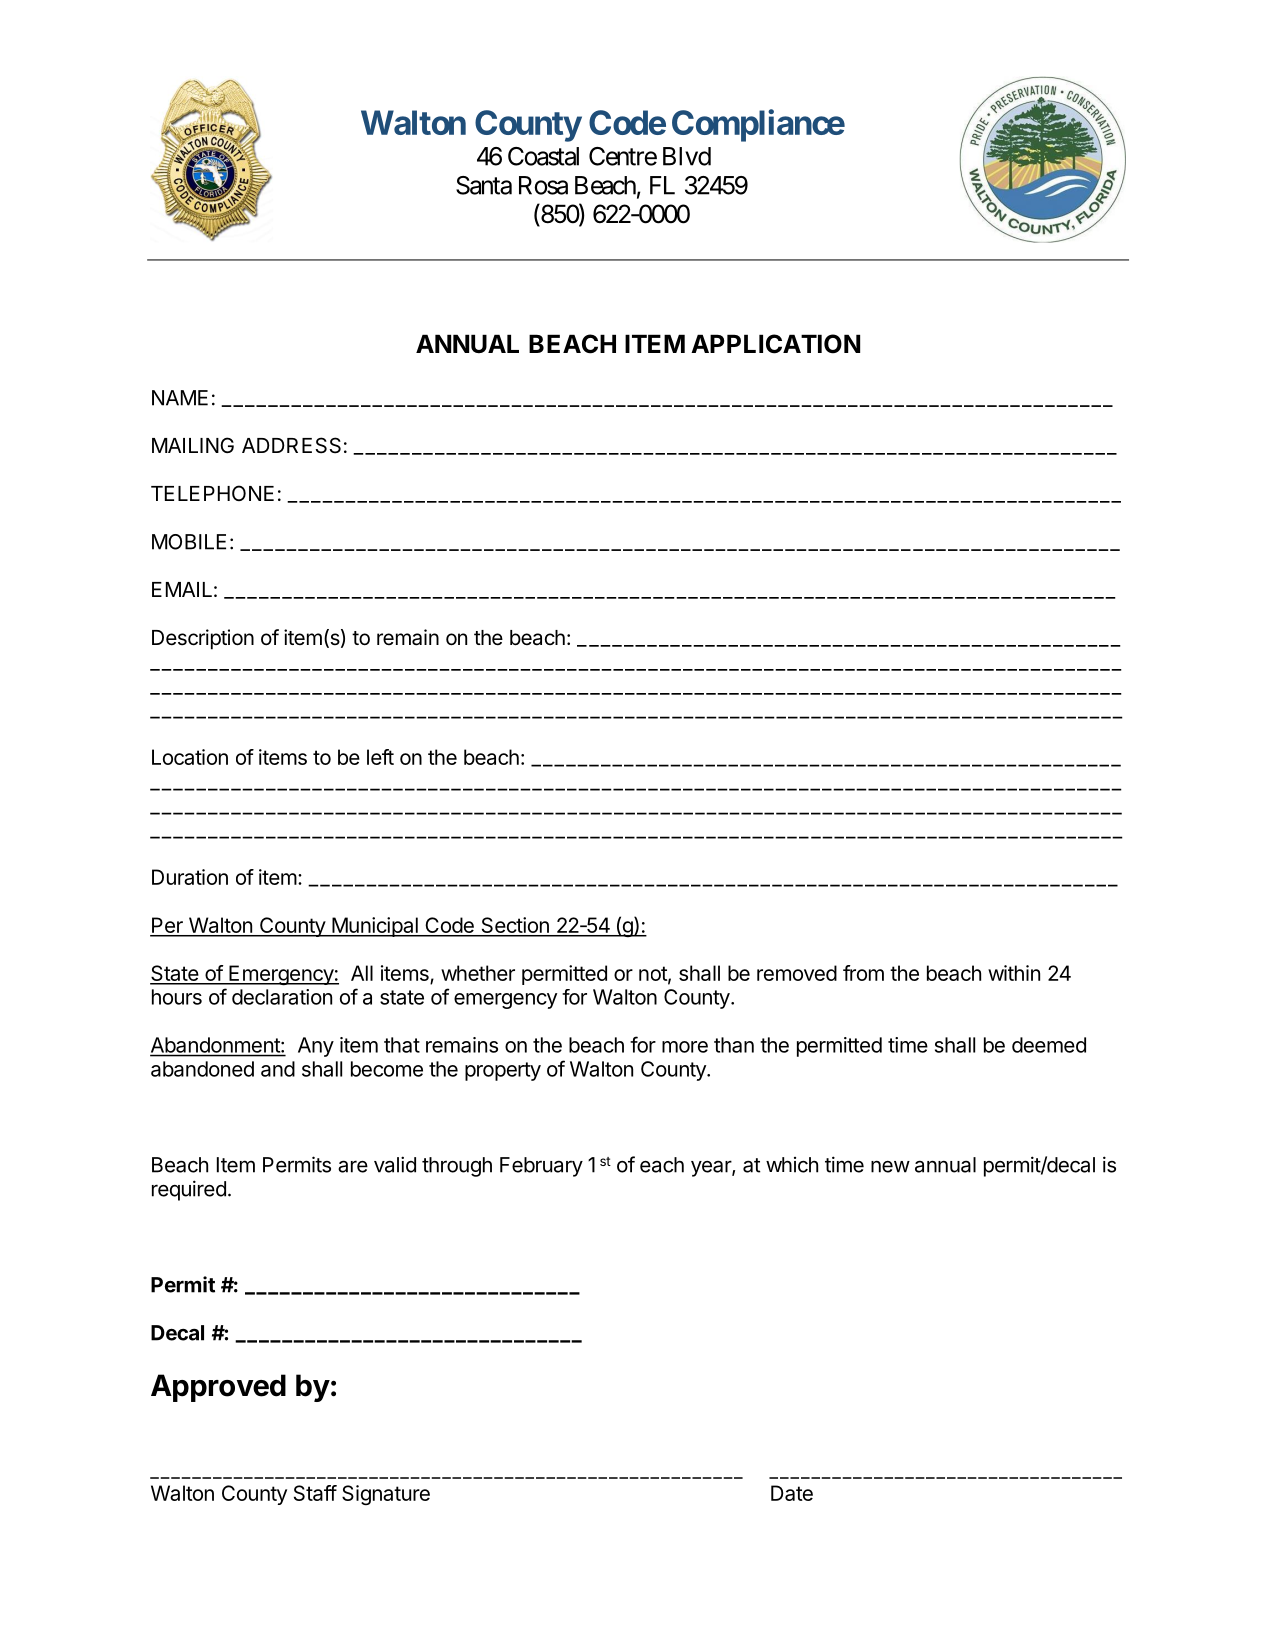  I want to click on Date, so click(792, 1493).
